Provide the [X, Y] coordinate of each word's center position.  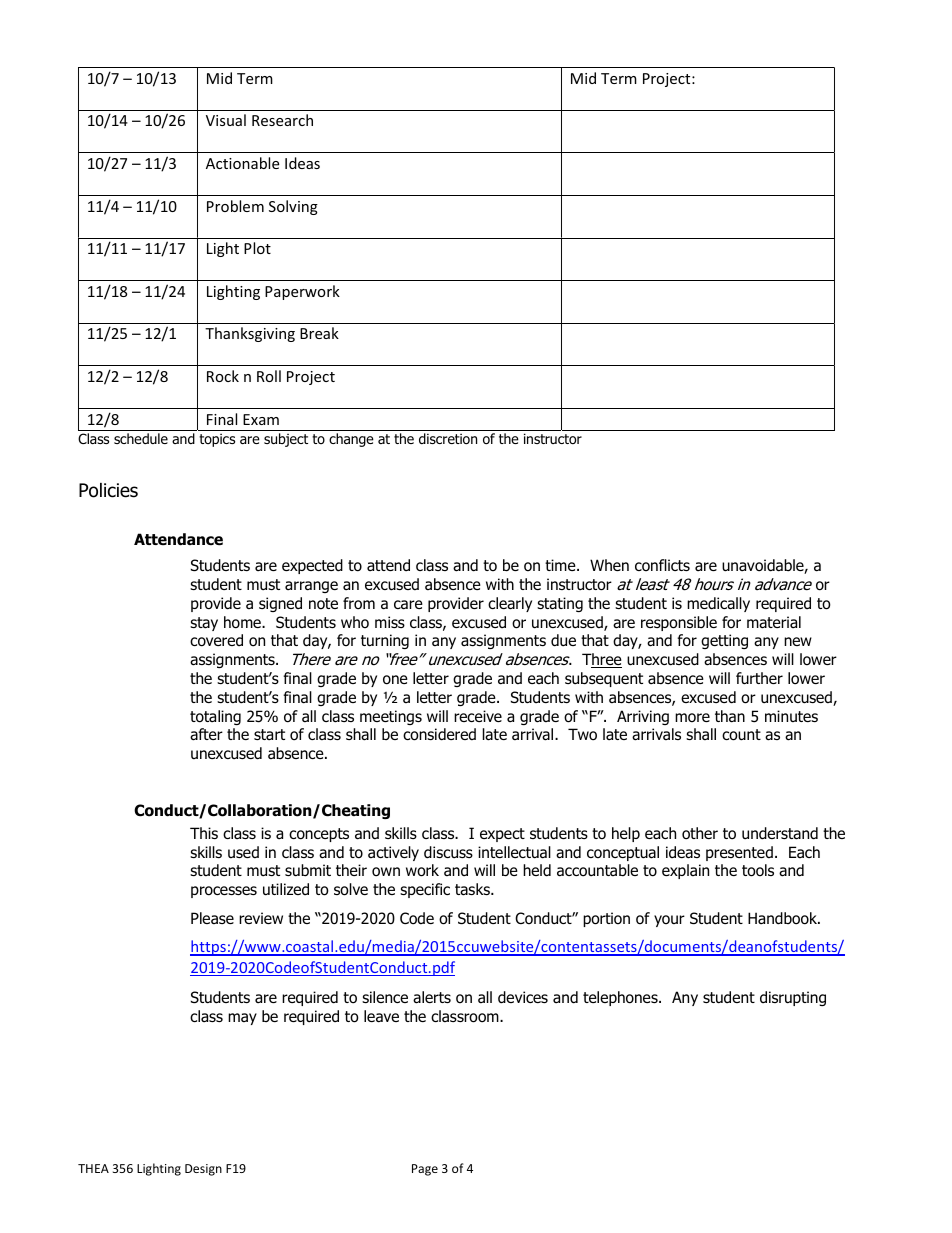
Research [282, 120]
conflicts [662, 565]
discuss [448, 852]
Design [203, 1170]
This [204, 833]
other [700, 833]
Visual [226, 120]
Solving [293, 207]
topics [217, 440]
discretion [448, 439]
